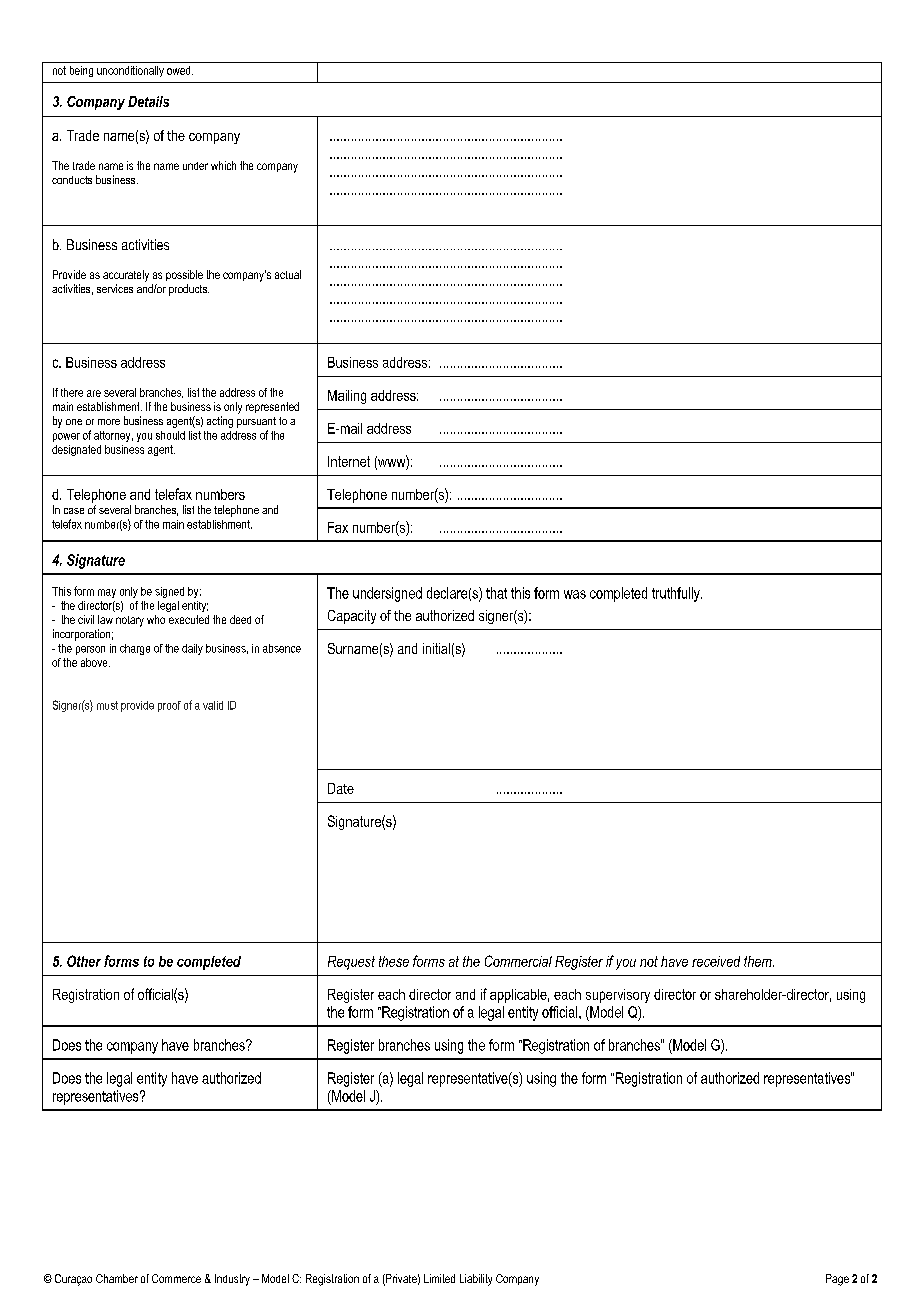 The width and height of the screenshot is (924, 1308). Describe the element at coordinates (496, 593) in the screenshot. I see `that` at that location.
